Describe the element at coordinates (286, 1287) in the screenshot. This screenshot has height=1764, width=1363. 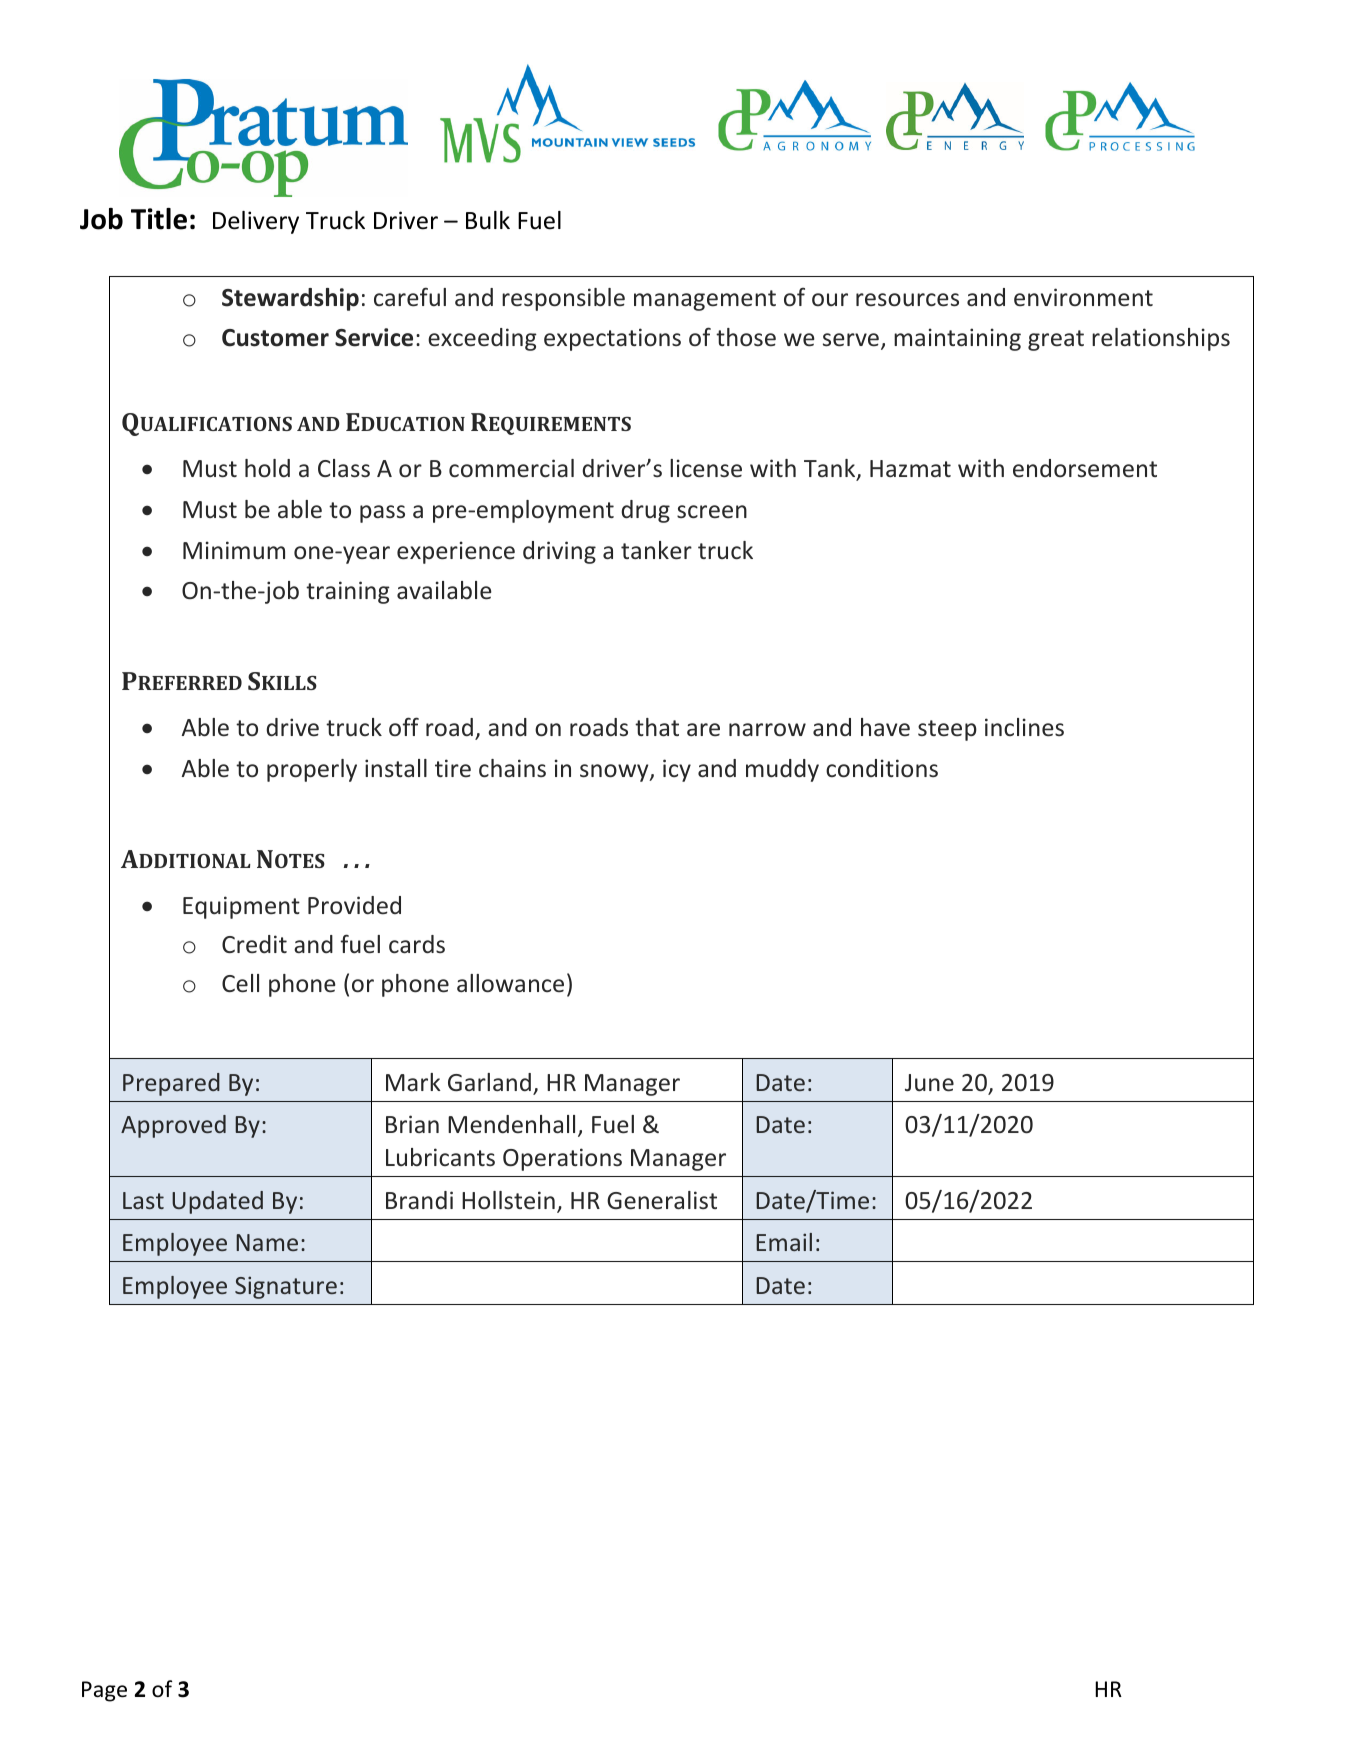
I see `Signature` at that location.
